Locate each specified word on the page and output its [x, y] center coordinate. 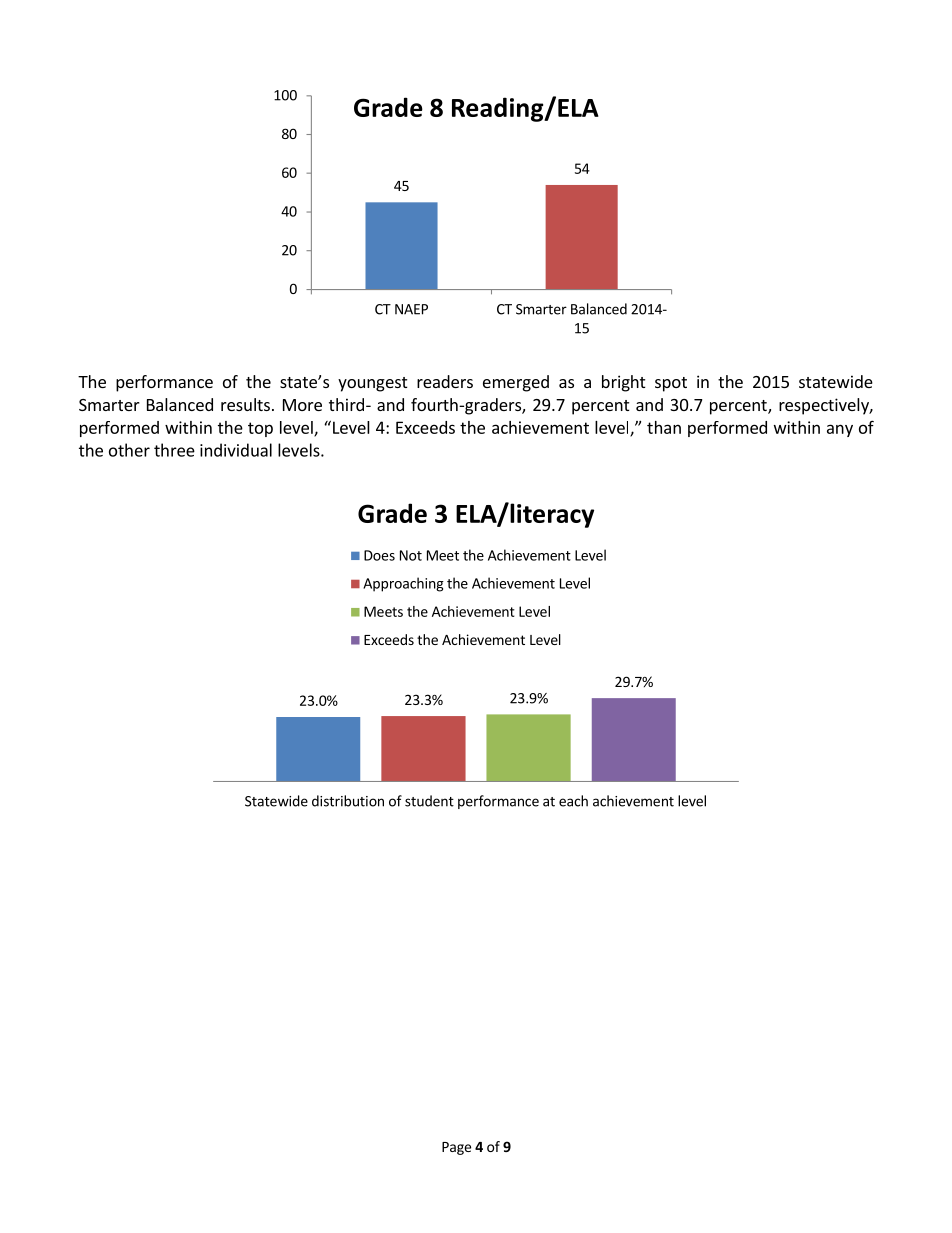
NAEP [411, 309]
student [429, 801]
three [174, 450]
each [573, 801]
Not [411, 555]
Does [379, 555]
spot [671, 384]
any [840, 430]
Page [456, 1148]
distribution [348, 801]
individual [236, 450]
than [664, 427]
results [245, 404]
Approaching [403, 584]
